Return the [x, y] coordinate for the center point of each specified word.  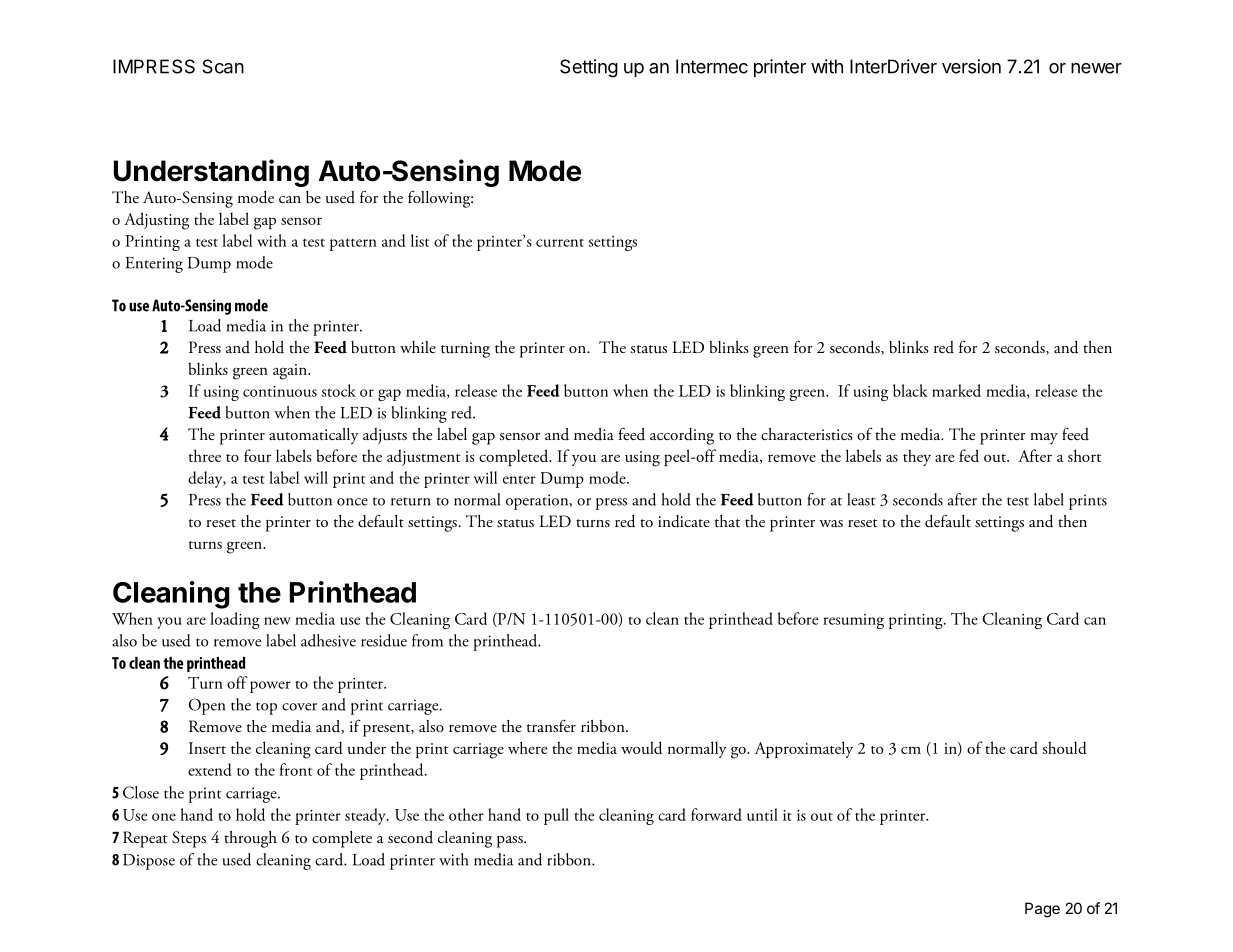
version [971, 66]
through [250, 839]
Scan [223, 66]
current [560, 242]
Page [1042, 910]
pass [511, 842]
